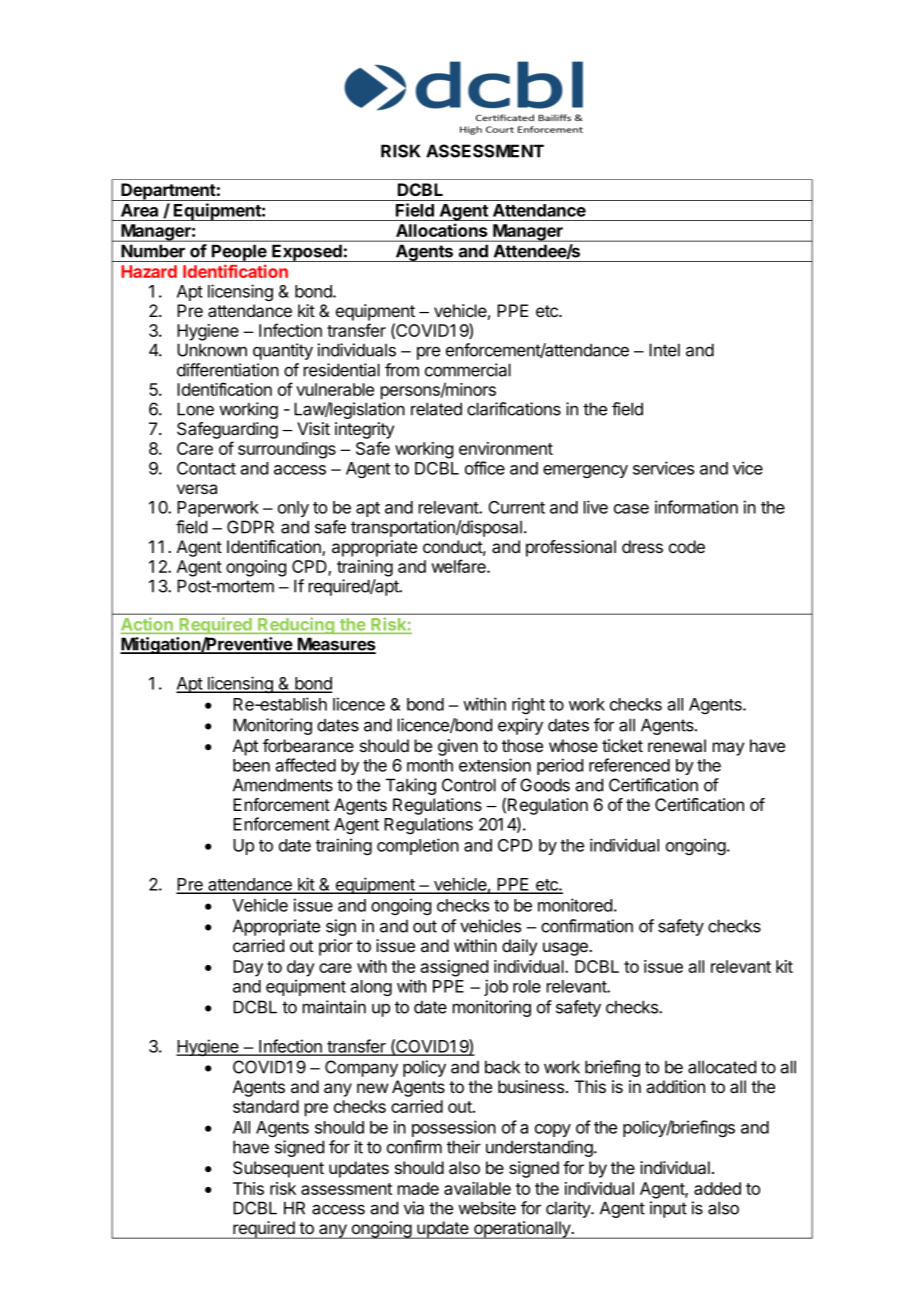 This document has width=924, height=1308. Describe the element at coordinates (418, 1188) in the document. I see `made` at that location.
